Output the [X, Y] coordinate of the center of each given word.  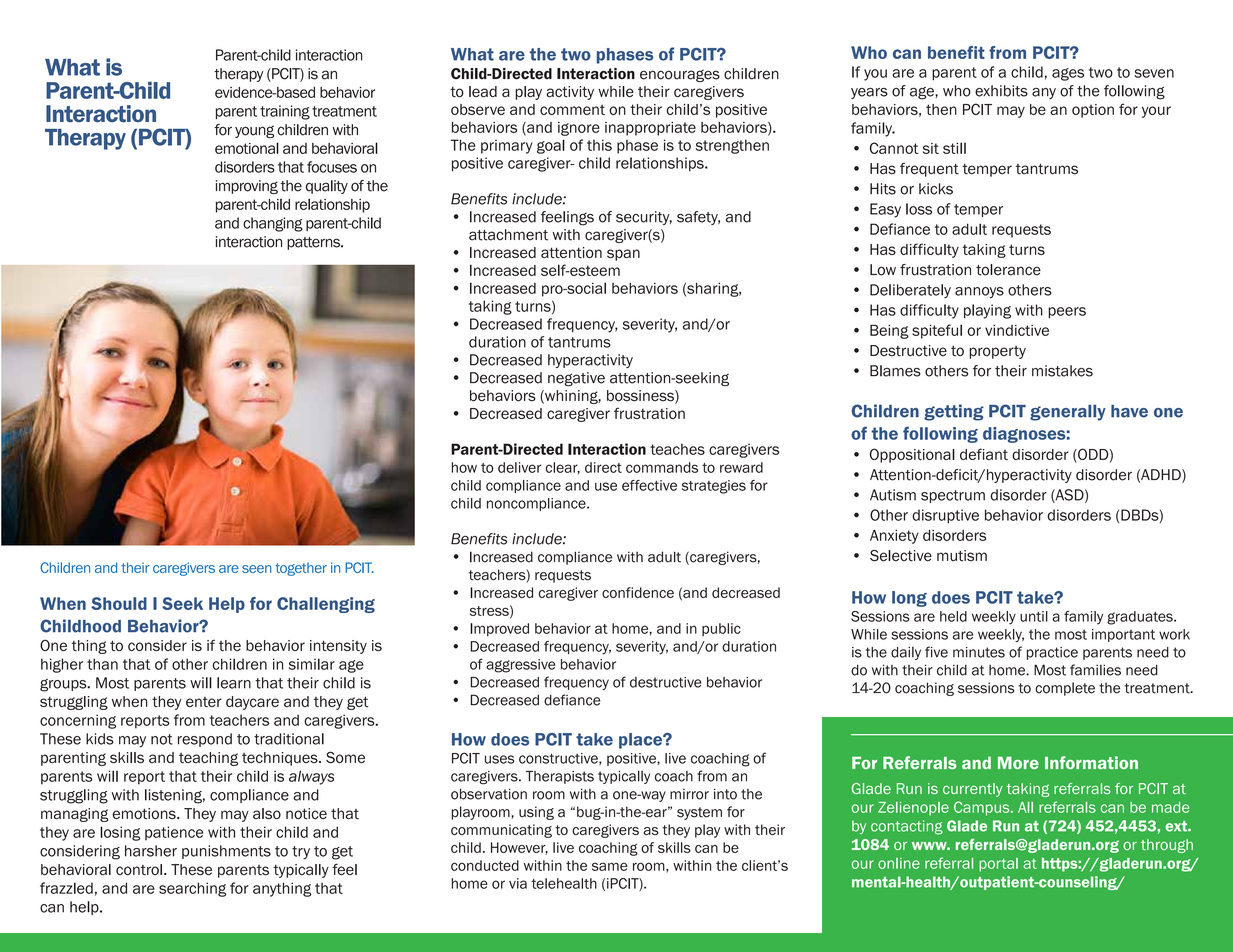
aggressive [520, 666]
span [623, 255]
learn [234, 683]
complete [1065, 689]
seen [257, 569]
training [285, 112]
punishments [226, 852]
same [610, 866]
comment [572, 109]
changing [273, 224]
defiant [984, 454]
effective [649, 485]
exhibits [1001, 91]
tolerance [1008, 270]
